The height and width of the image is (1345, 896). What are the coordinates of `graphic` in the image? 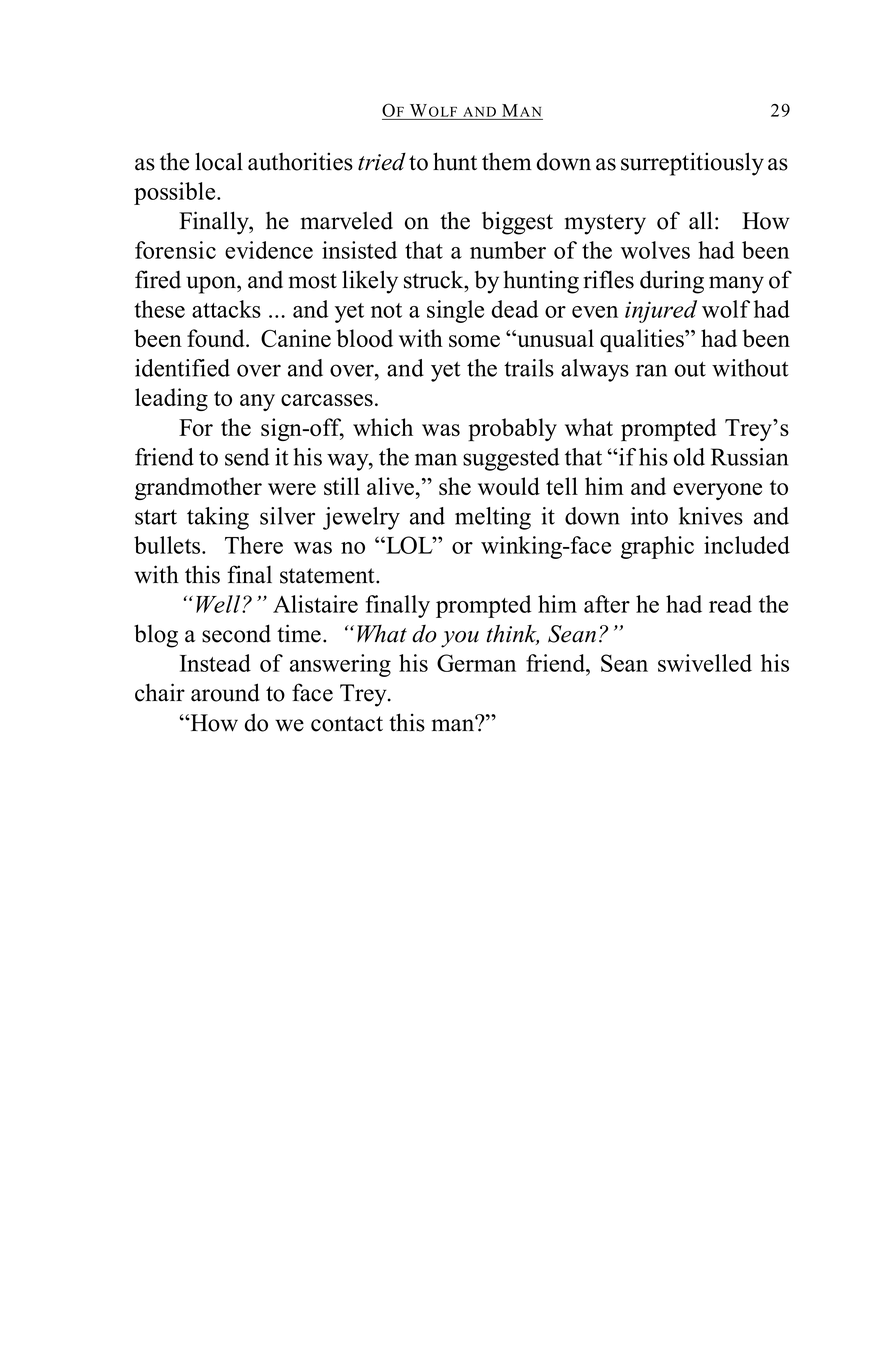 It's located at (657, 547).
